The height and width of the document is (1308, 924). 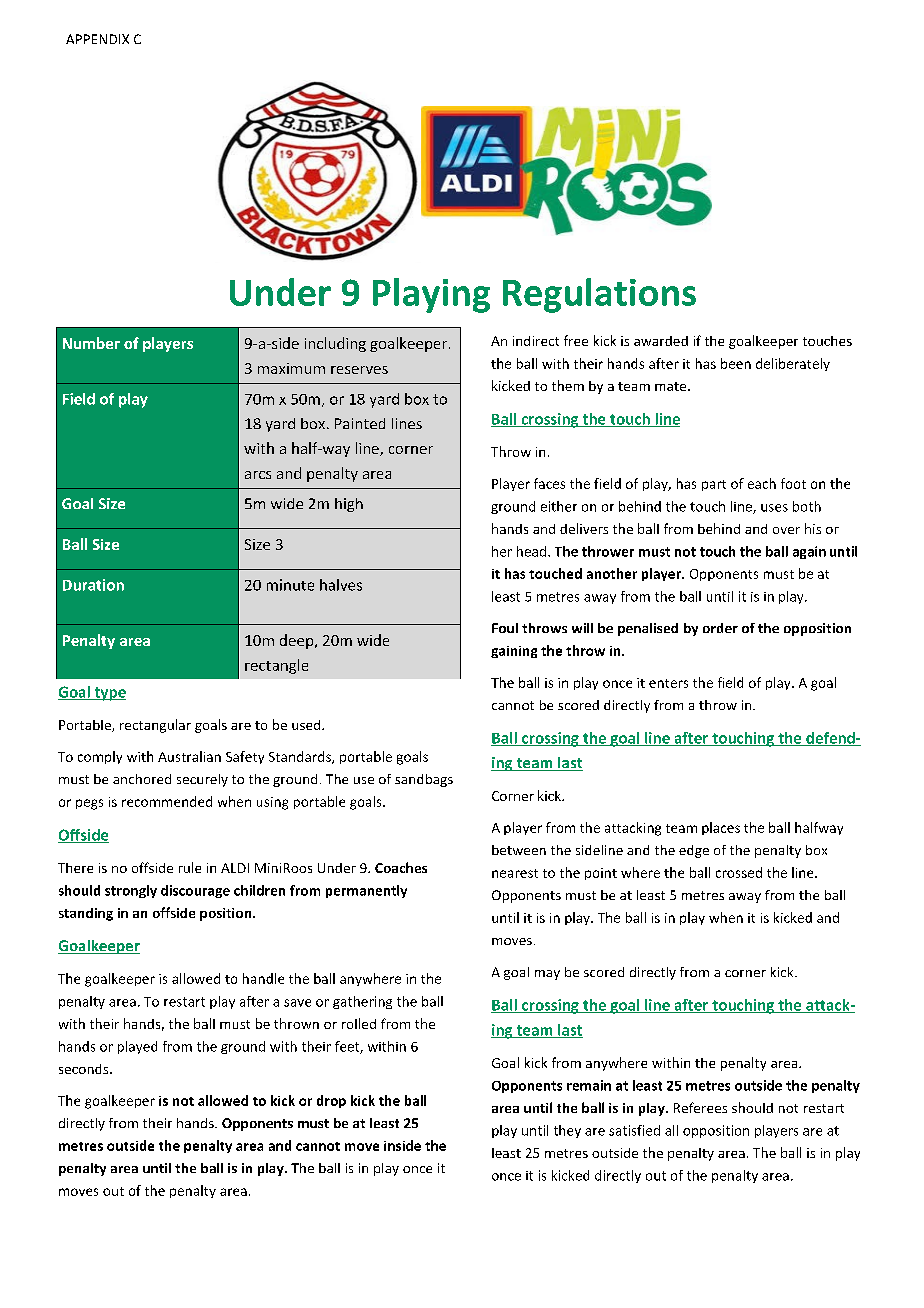 What do you see at coordinates (85, 1069) in the document?
I see `seconds` at bounding box center [85, 1069].
